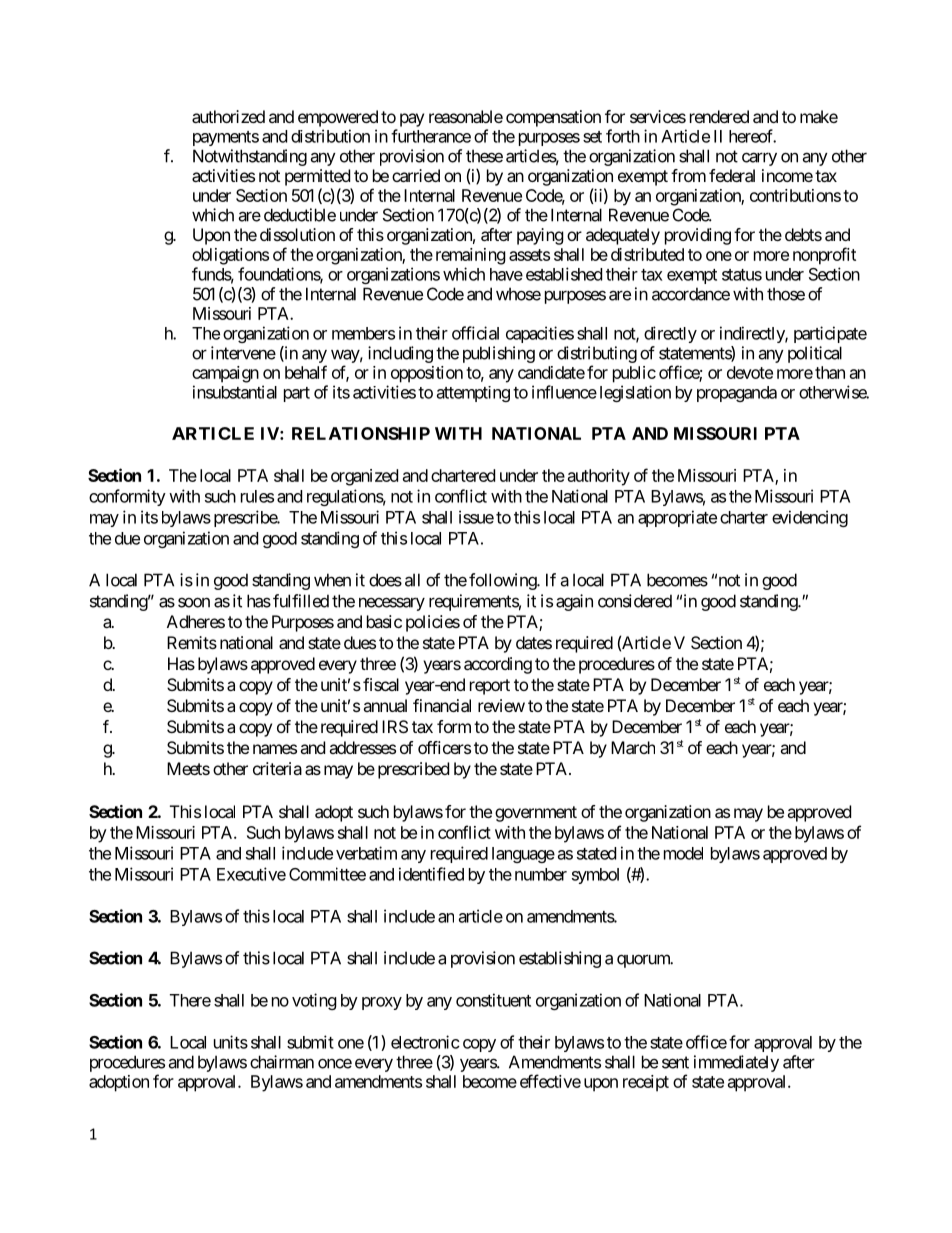  I want to click on fulfilled, so click(301, 601).
